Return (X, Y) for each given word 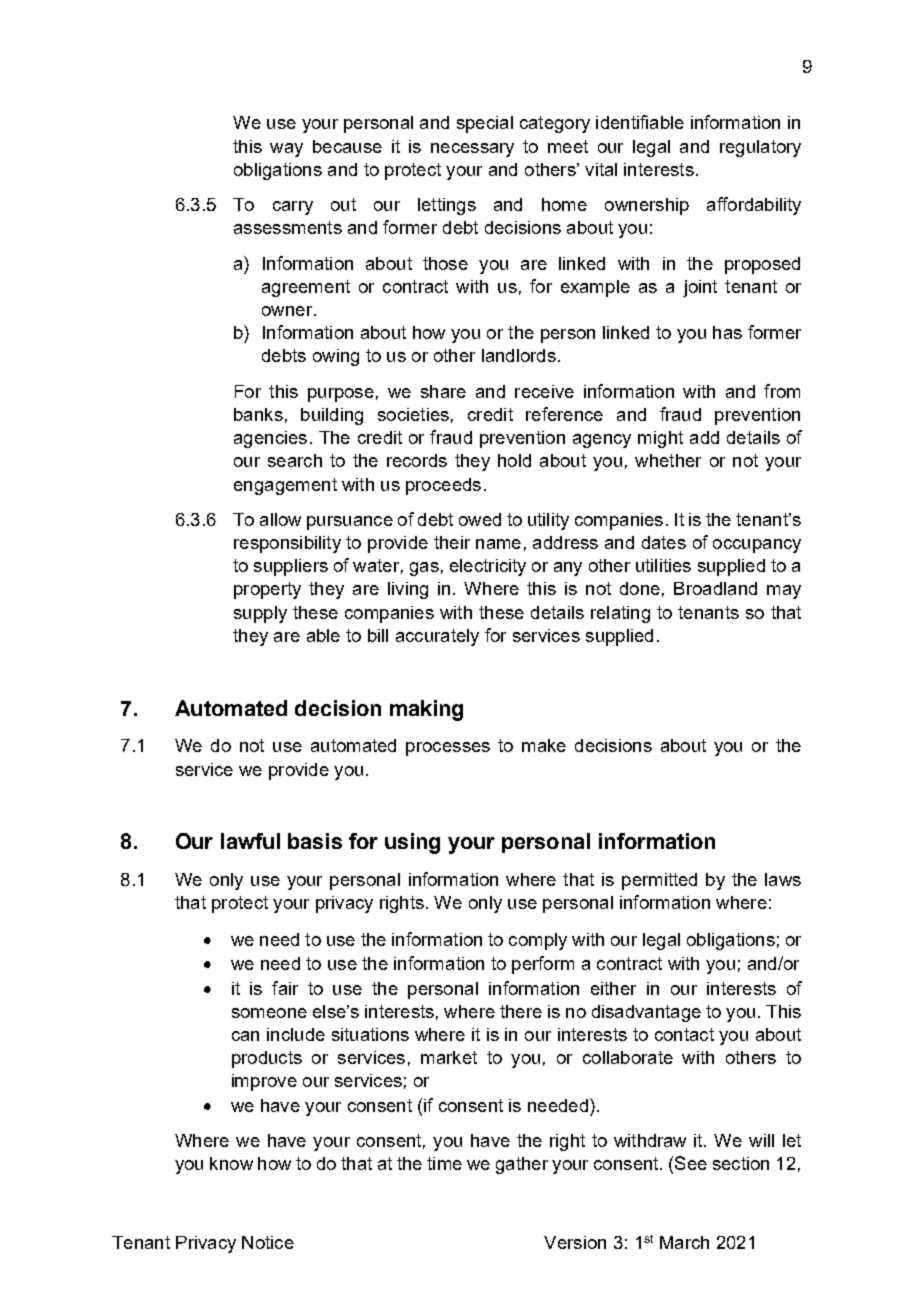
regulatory (760, 148)
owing (336, 357)
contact (684, 1034)
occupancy (757, 546)
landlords (519, 355)
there (521, 1011)
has (727, 332)
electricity (488, 567)
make (544, 745)
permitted (659, 881)
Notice (268, 1242)
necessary (472, 150)
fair (285, 988)
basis (315, 841)
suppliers (291, 567)
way (286, 150)
